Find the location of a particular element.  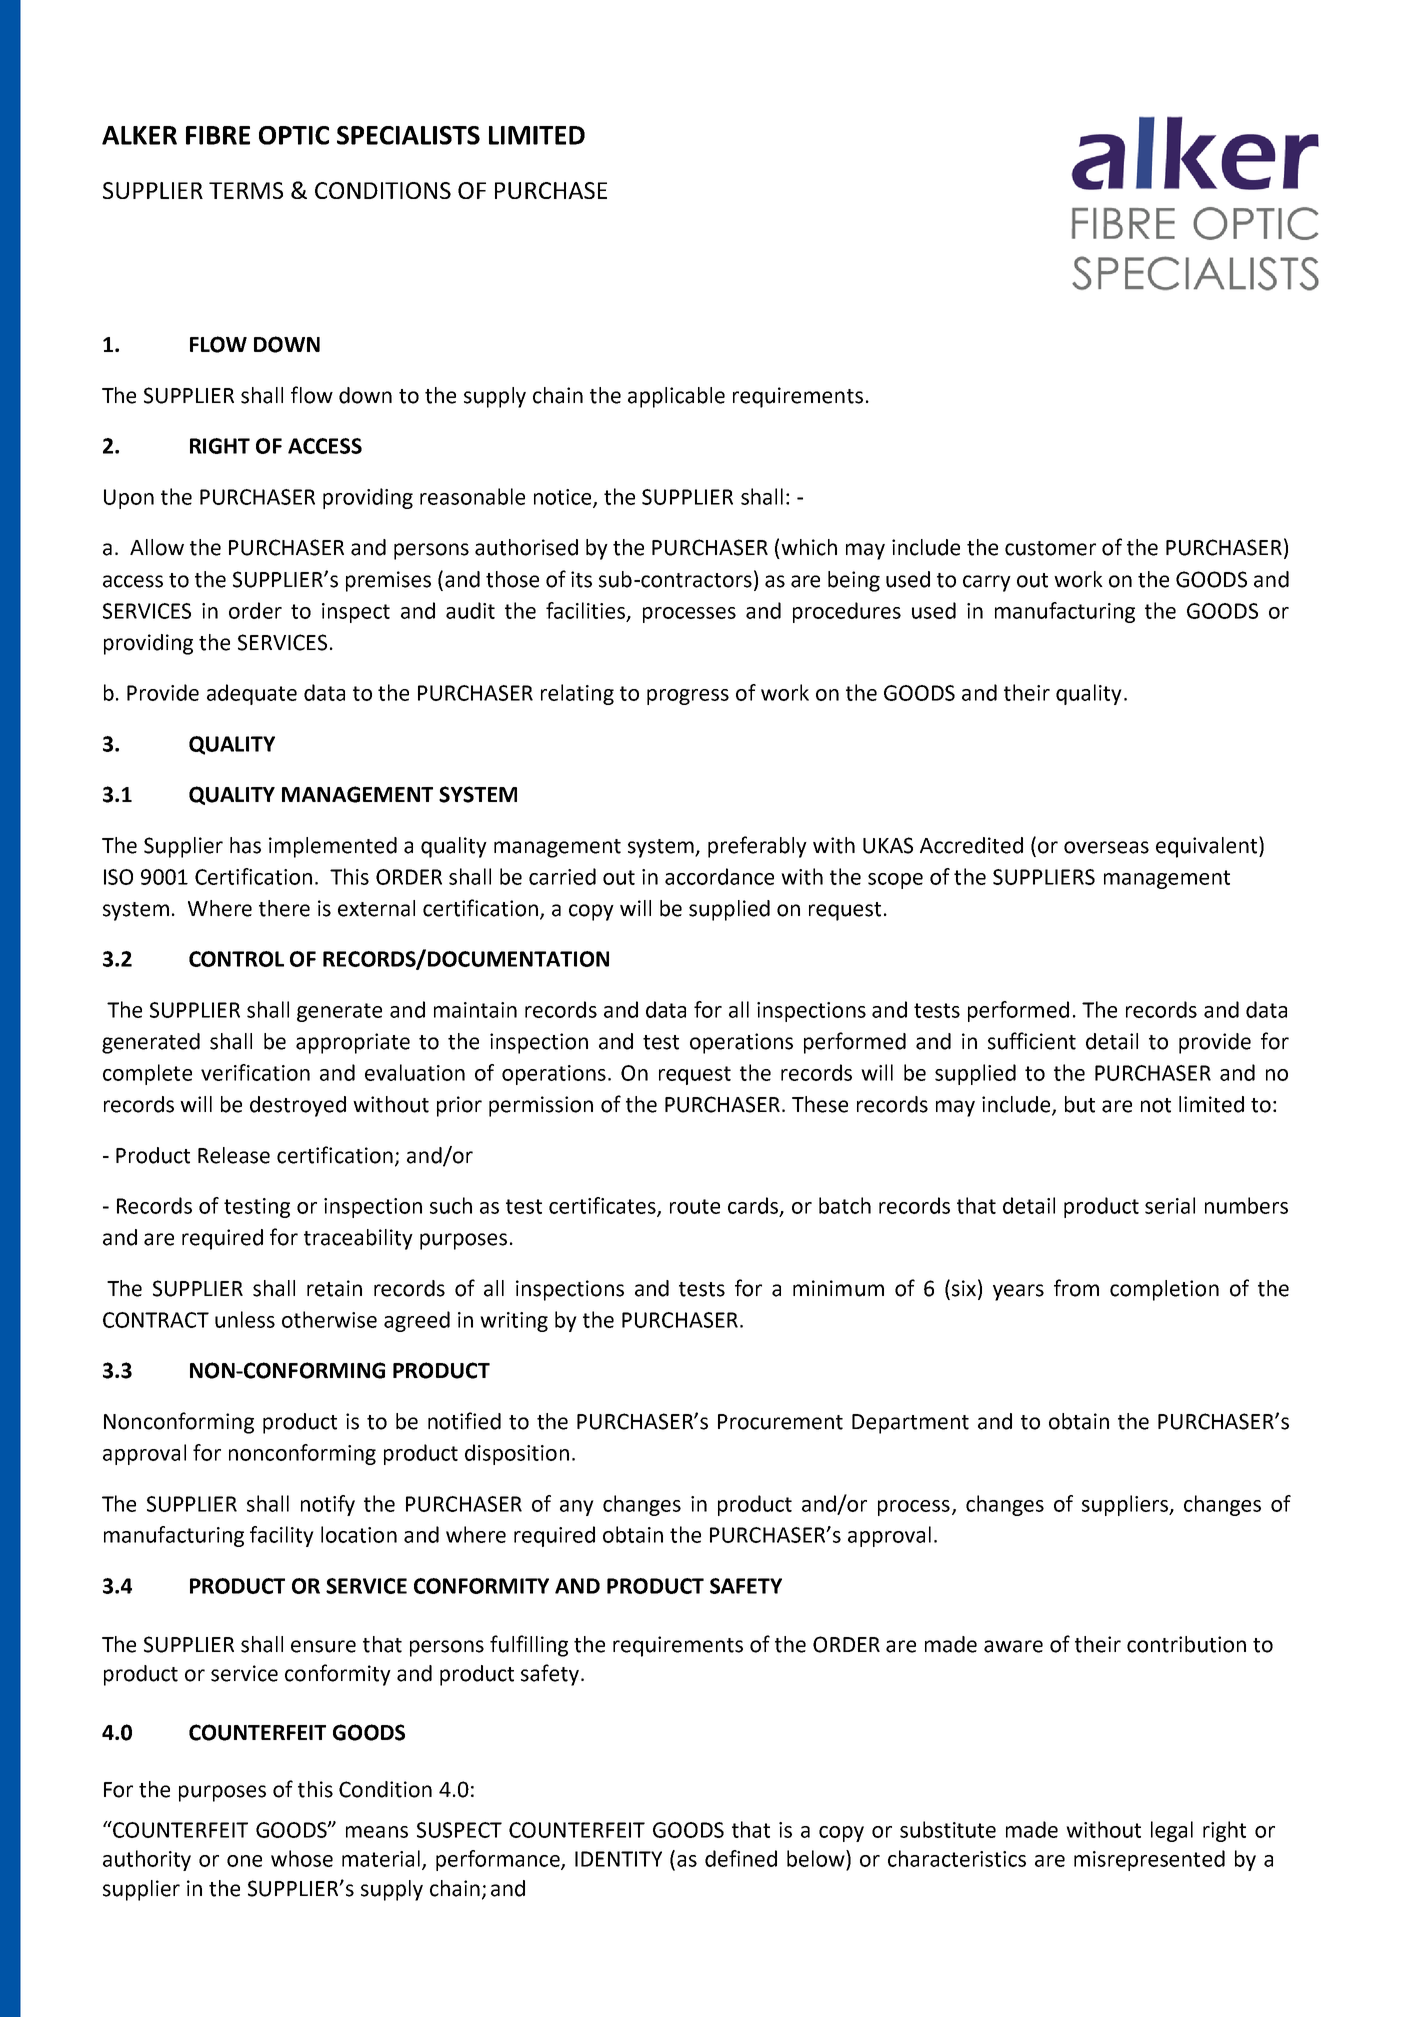

customer is located at coordinates (1050, 548).
